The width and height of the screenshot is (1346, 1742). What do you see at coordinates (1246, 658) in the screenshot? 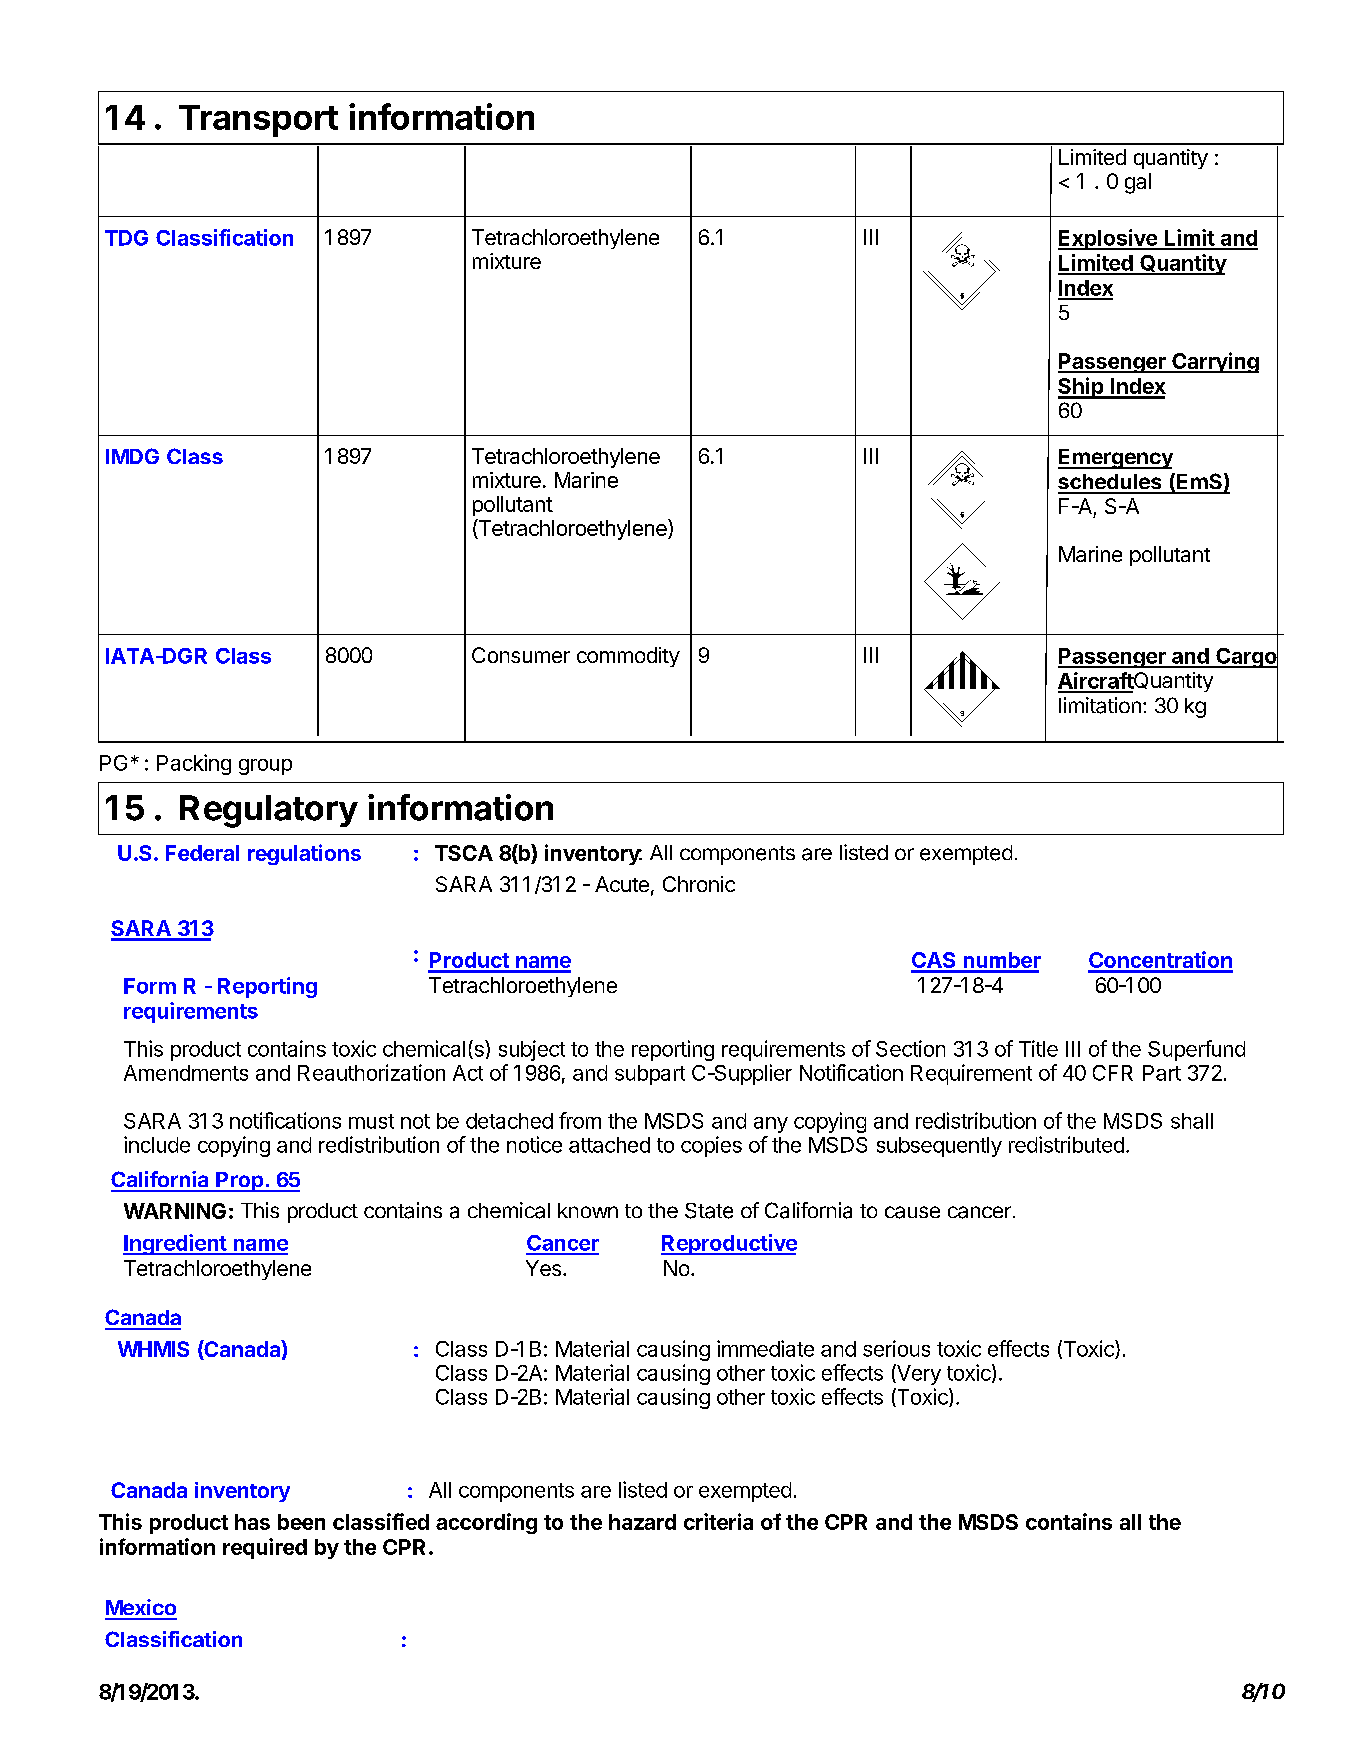
I see `Cargo` at bounding box center [1246, 658].
